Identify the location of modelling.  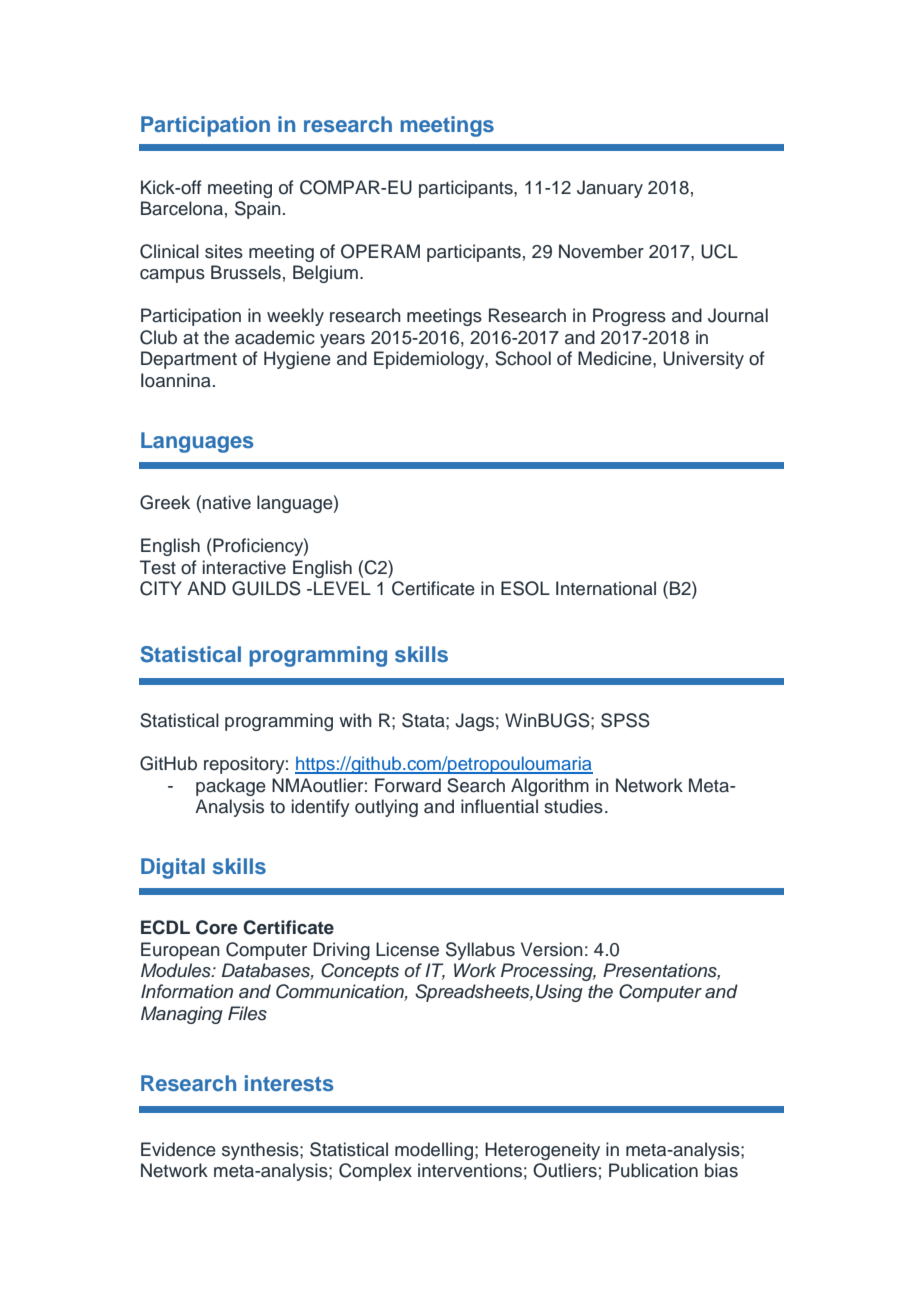
(434, 1151).
